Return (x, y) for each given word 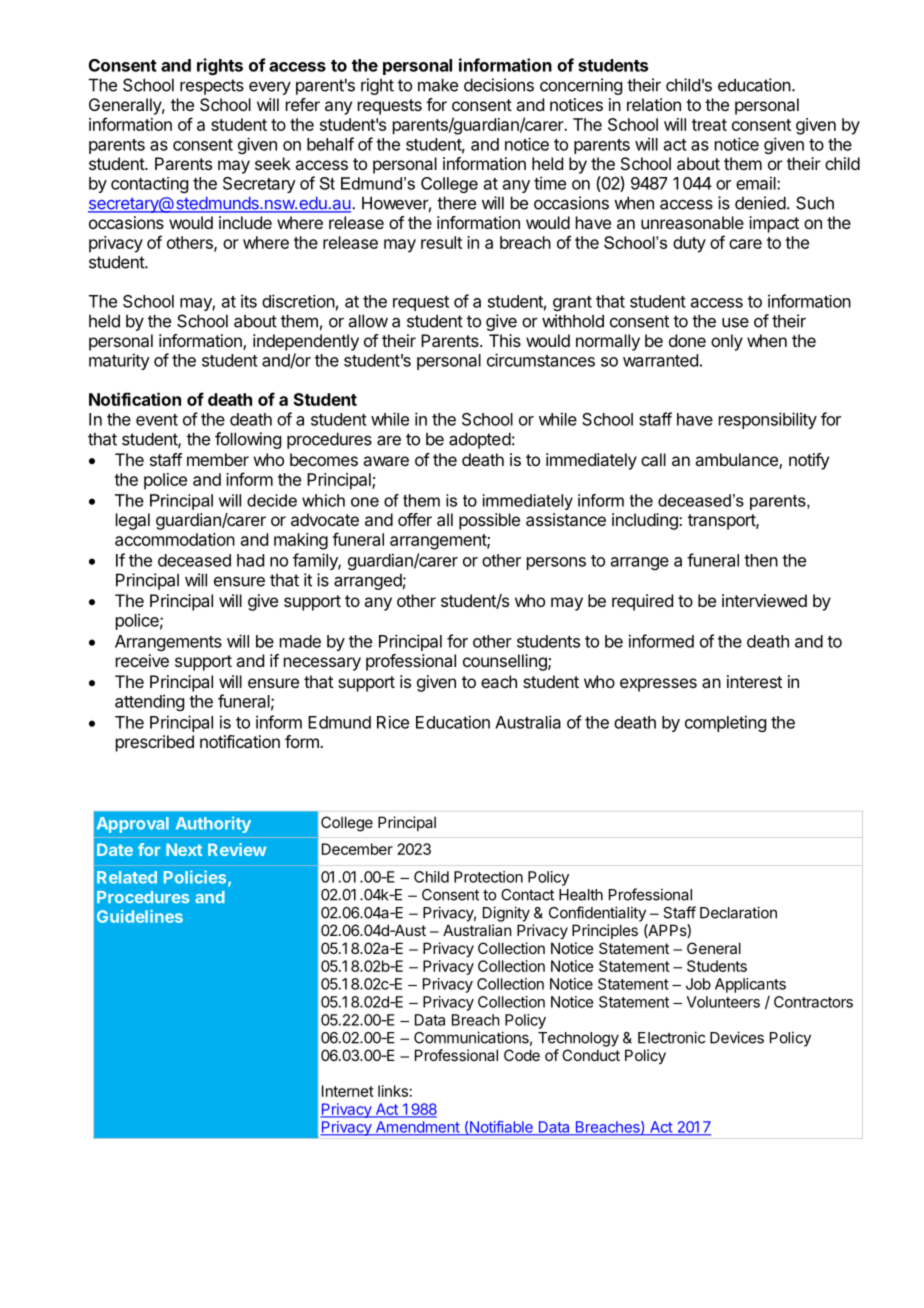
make (438, 85)
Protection (488, 877)
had (250, 560)
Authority (213, 824)
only (727, 342)
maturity (119, 361)
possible (489, 521)
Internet (348, 1091)
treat (709, 125)
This (505, 340)
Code (522, 1055)
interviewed (764, 600)
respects (212, 87)
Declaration (738, 912)
